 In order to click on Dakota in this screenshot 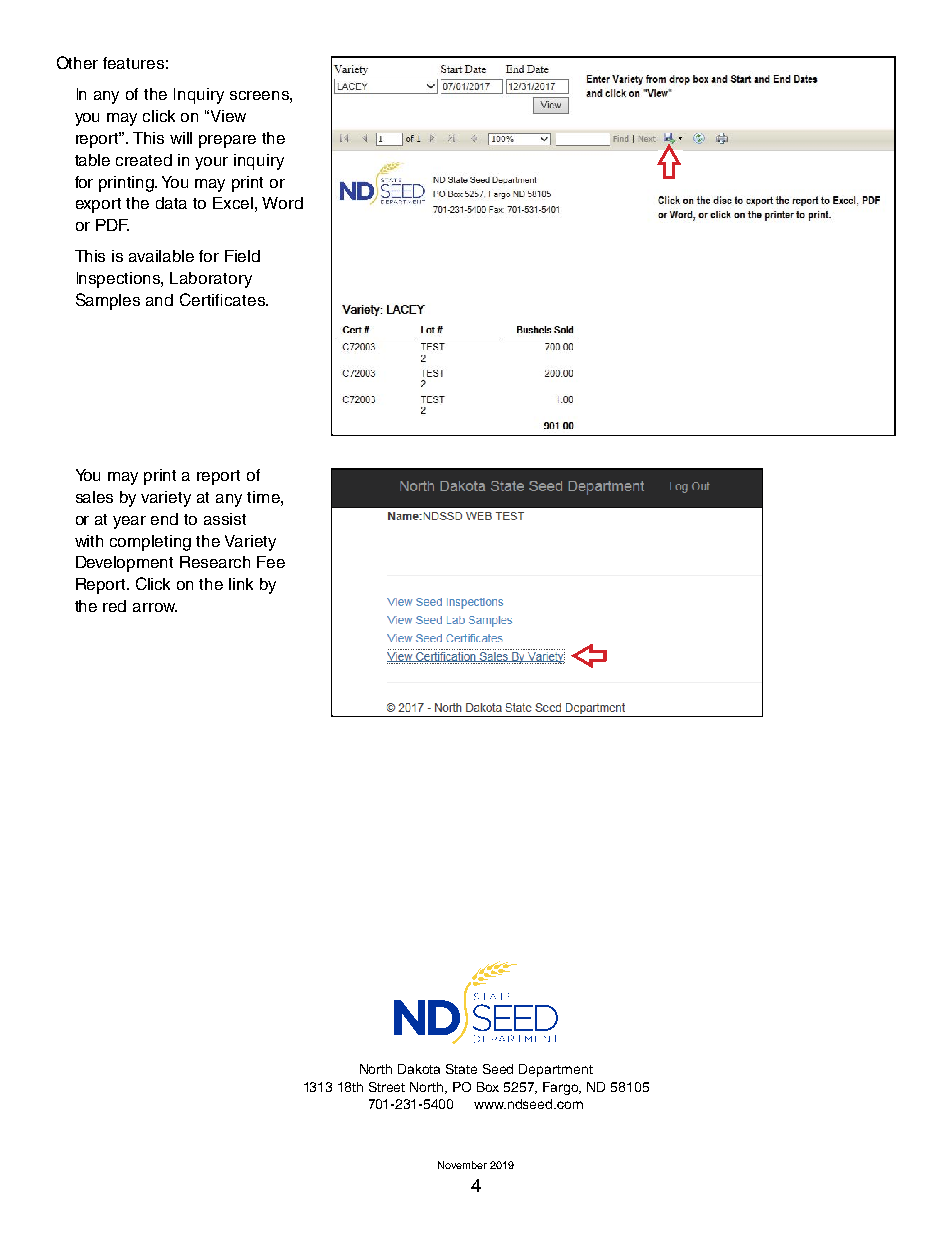, I will do `click(419, 1069)`.
